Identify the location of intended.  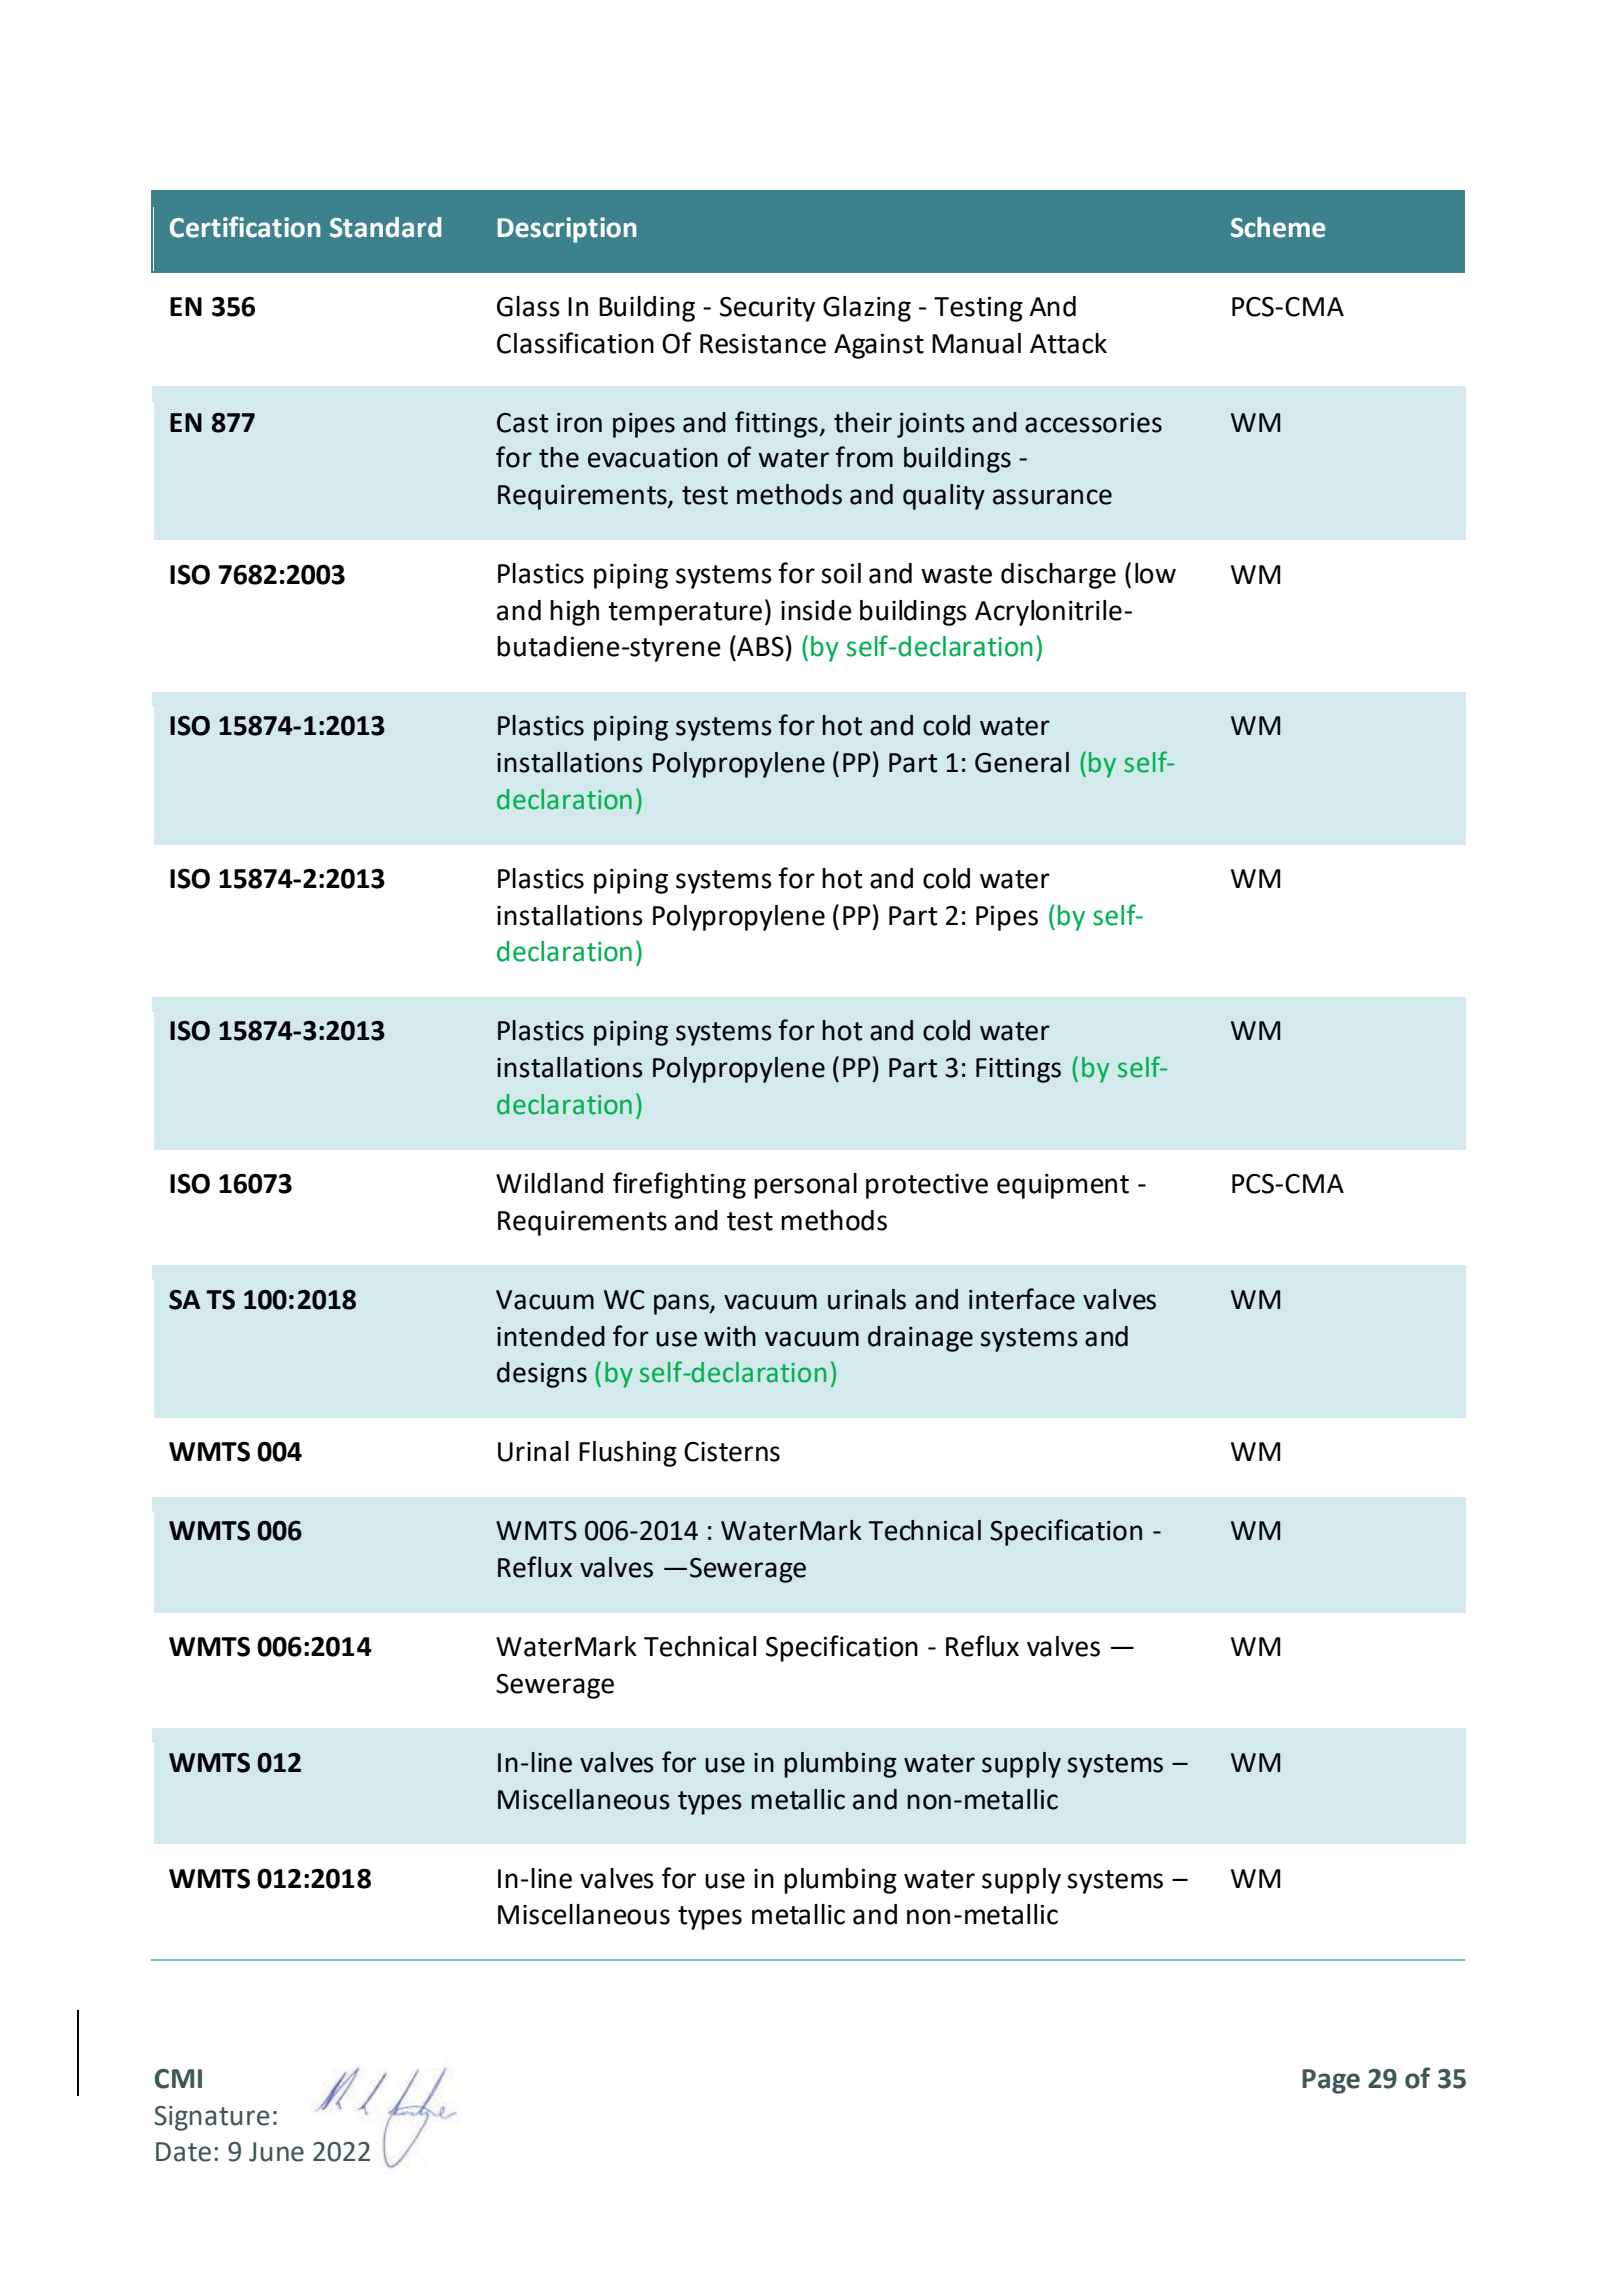
(551, 1336).
